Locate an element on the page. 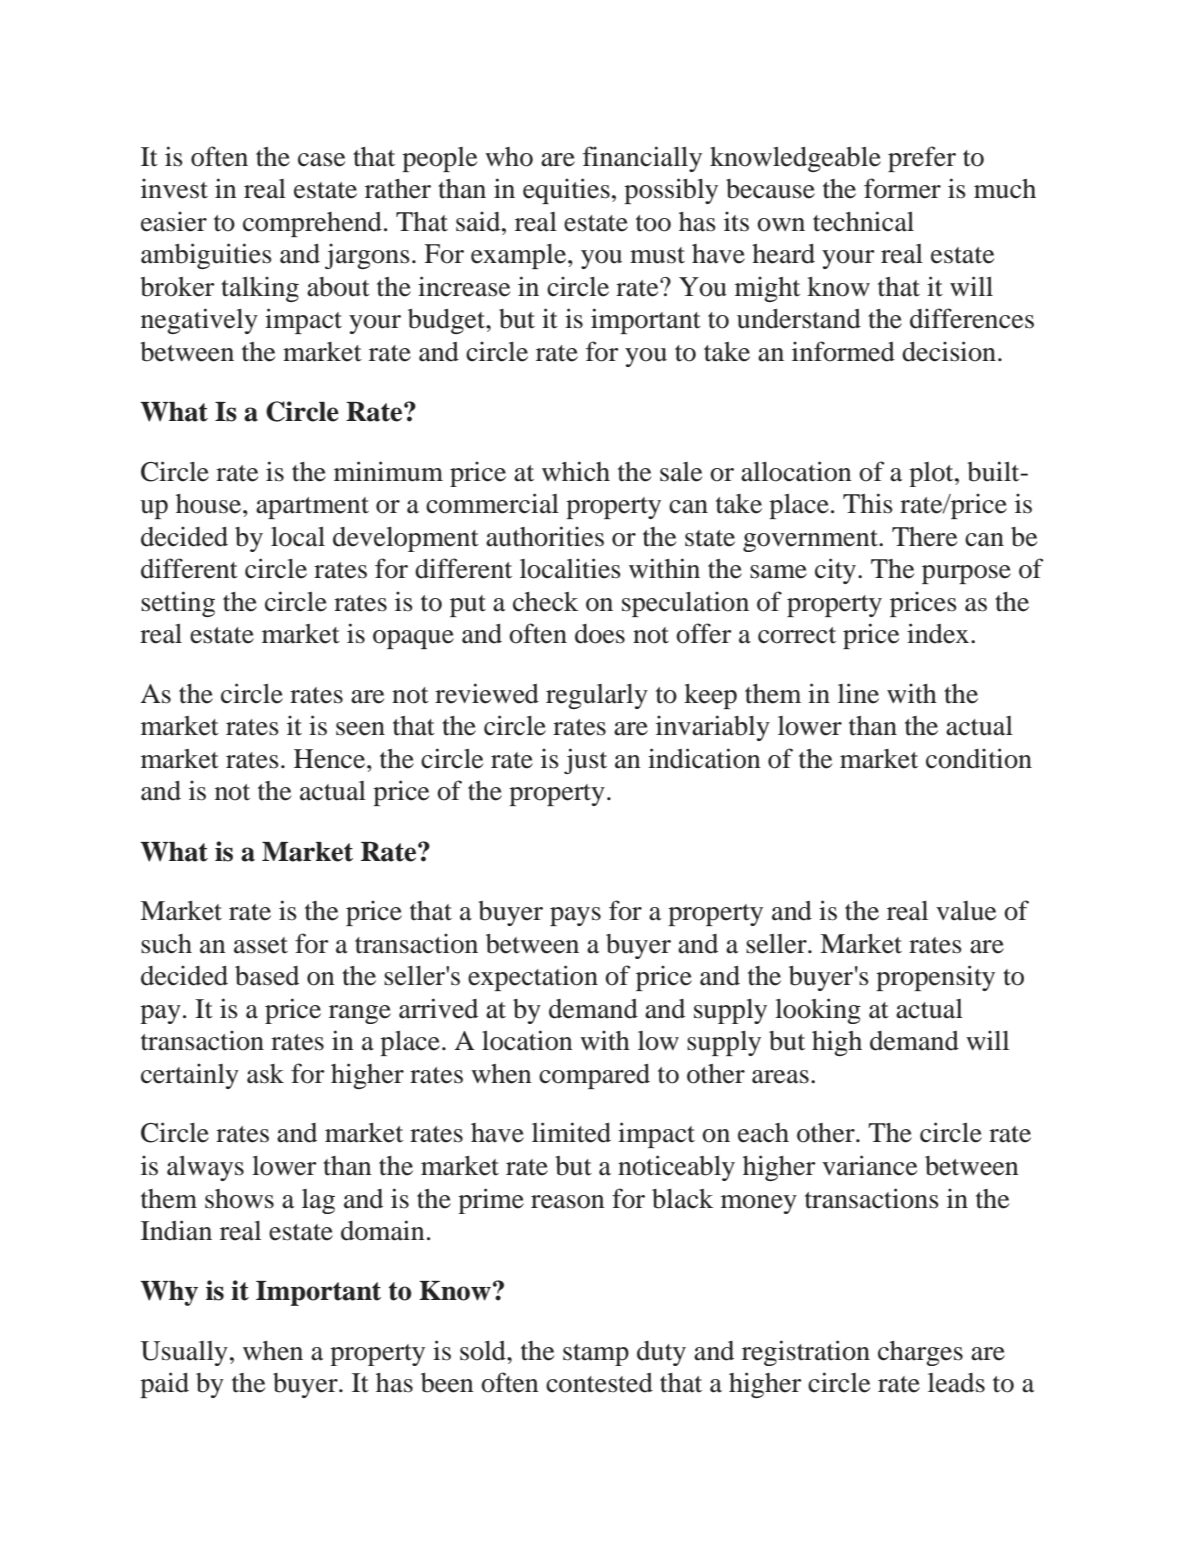  Usually is located at coordinates (184, 1353).
